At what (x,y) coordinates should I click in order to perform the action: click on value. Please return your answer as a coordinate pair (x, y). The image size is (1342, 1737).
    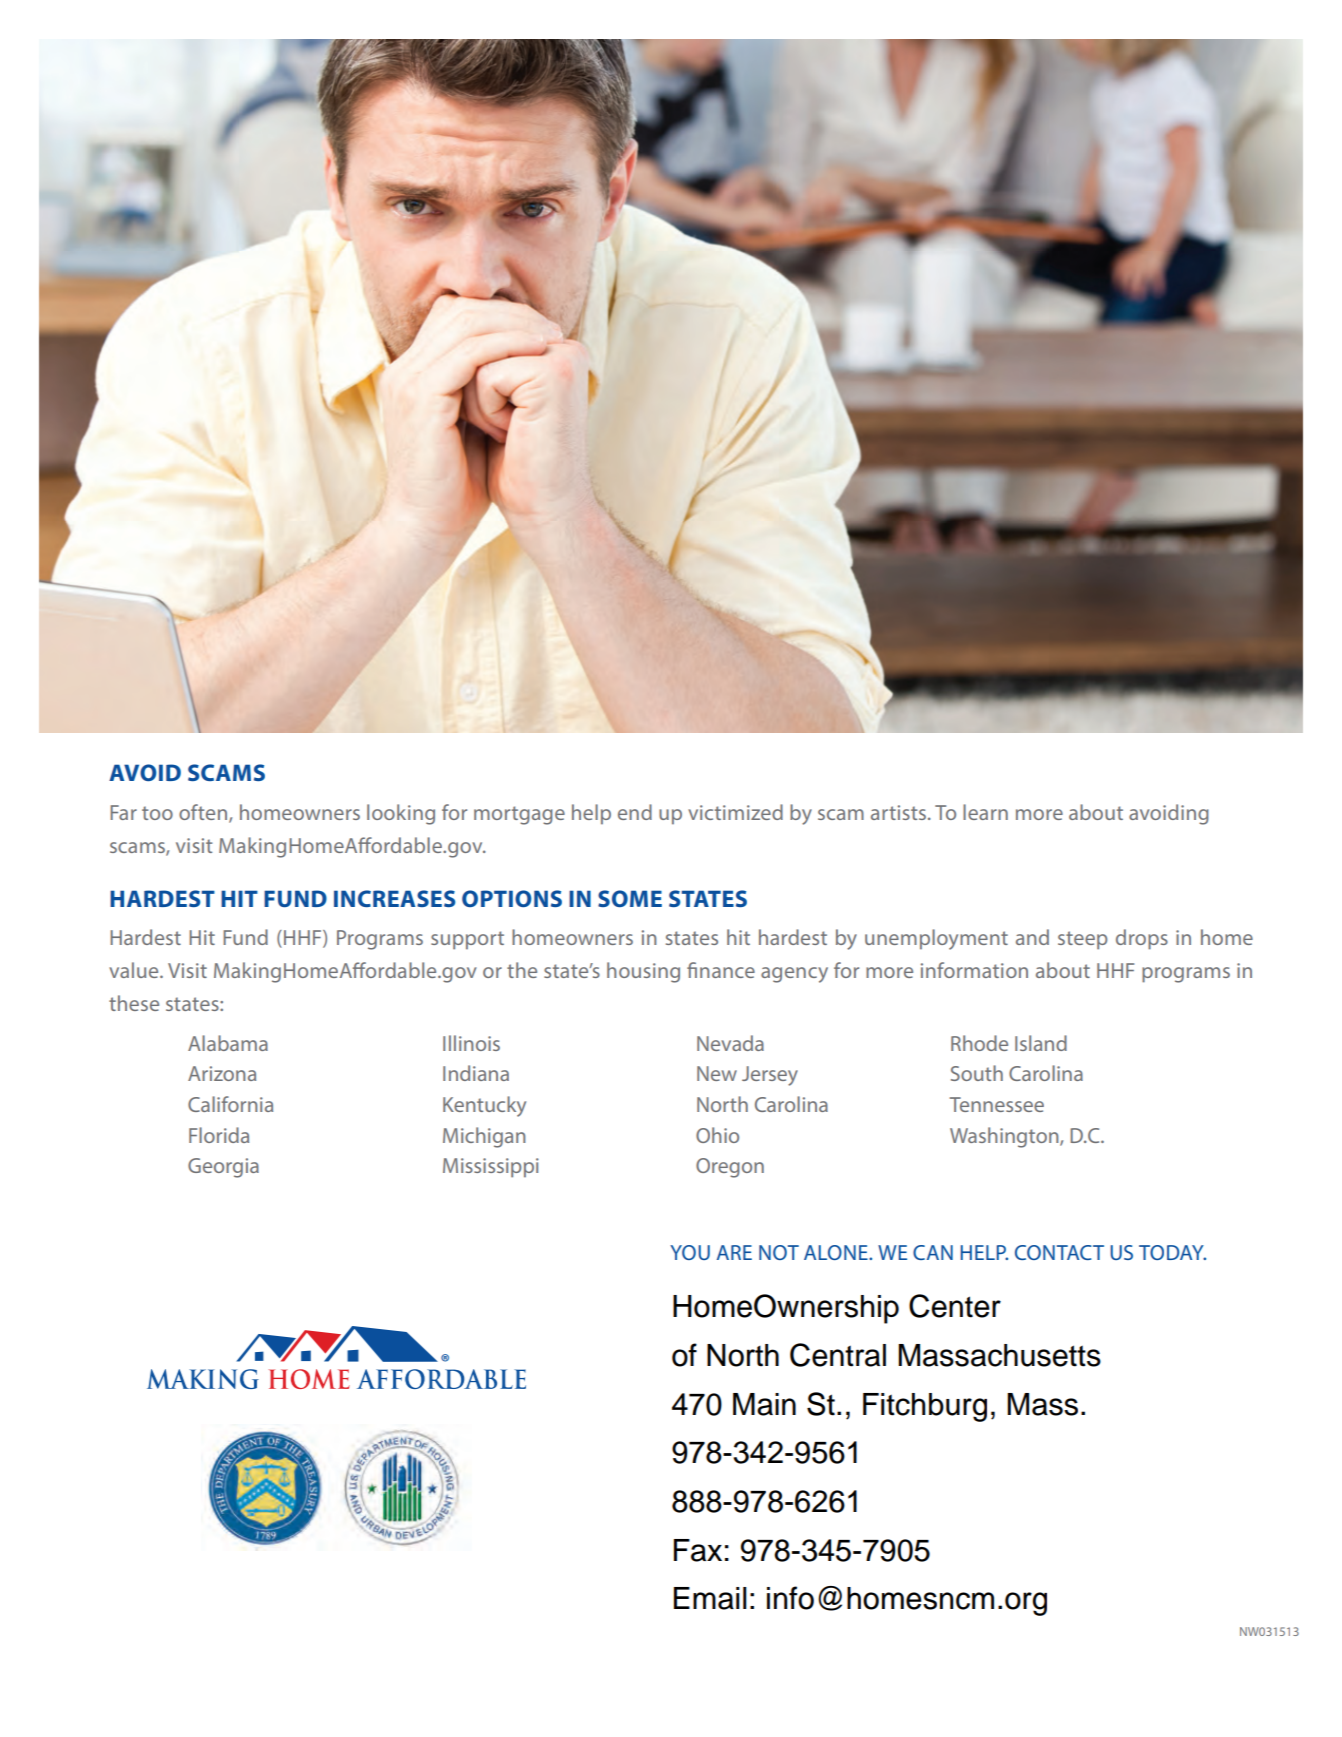
    Looking at the image, I should click on (135, 970).
